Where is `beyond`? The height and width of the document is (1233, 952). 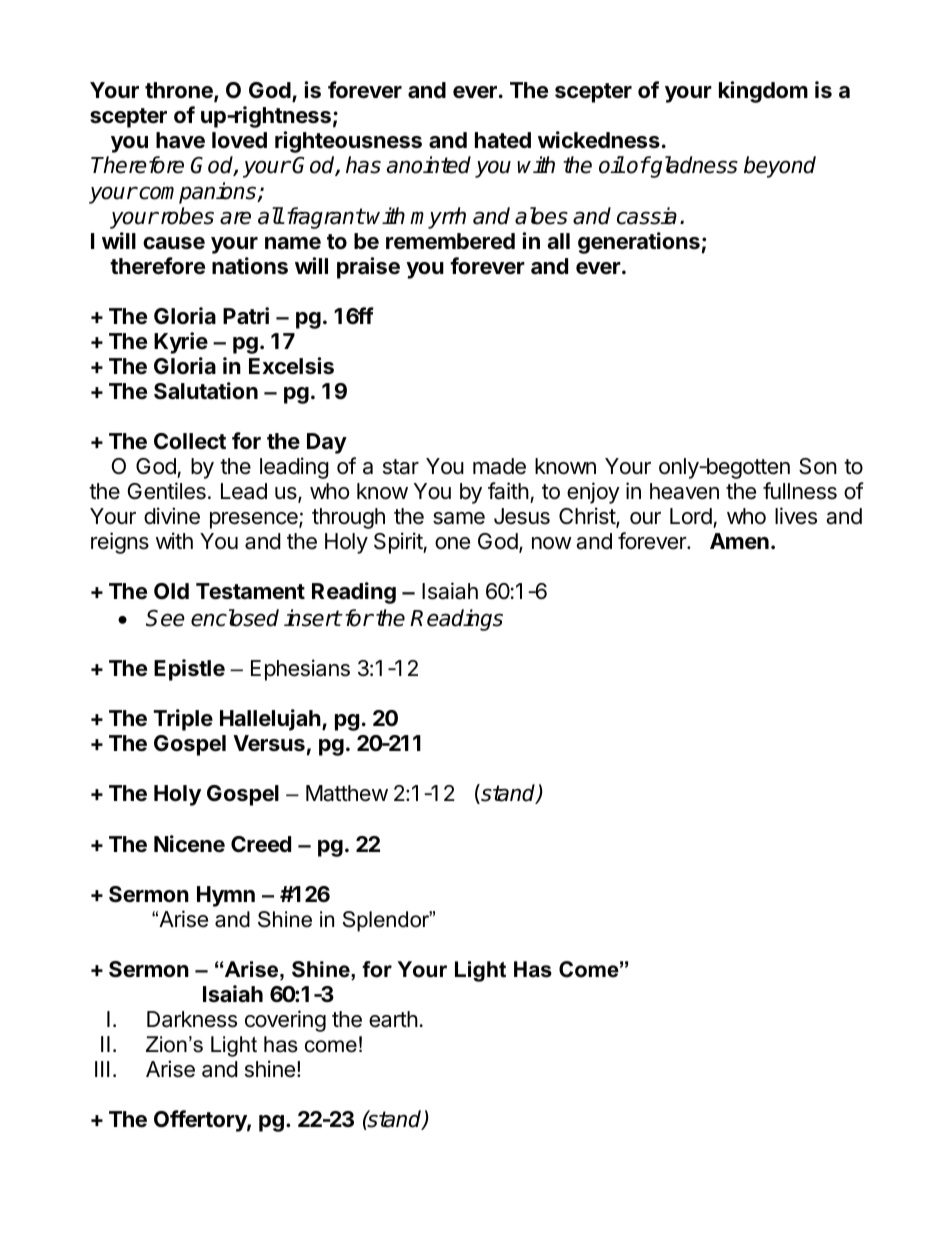 beyond is located at coordinates (780, 167).
